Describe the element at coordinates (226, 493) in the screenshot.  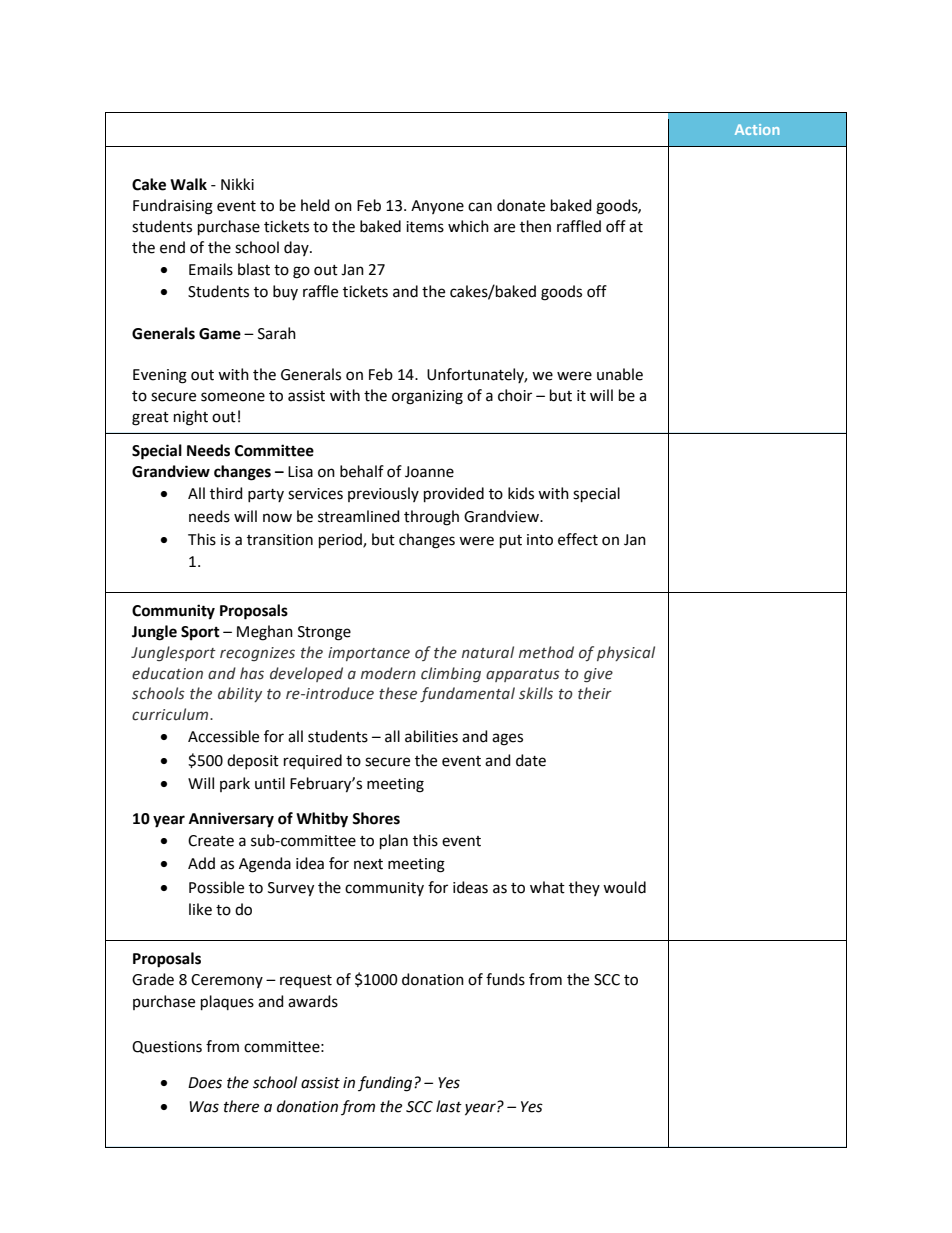
I see `third` at that location.
